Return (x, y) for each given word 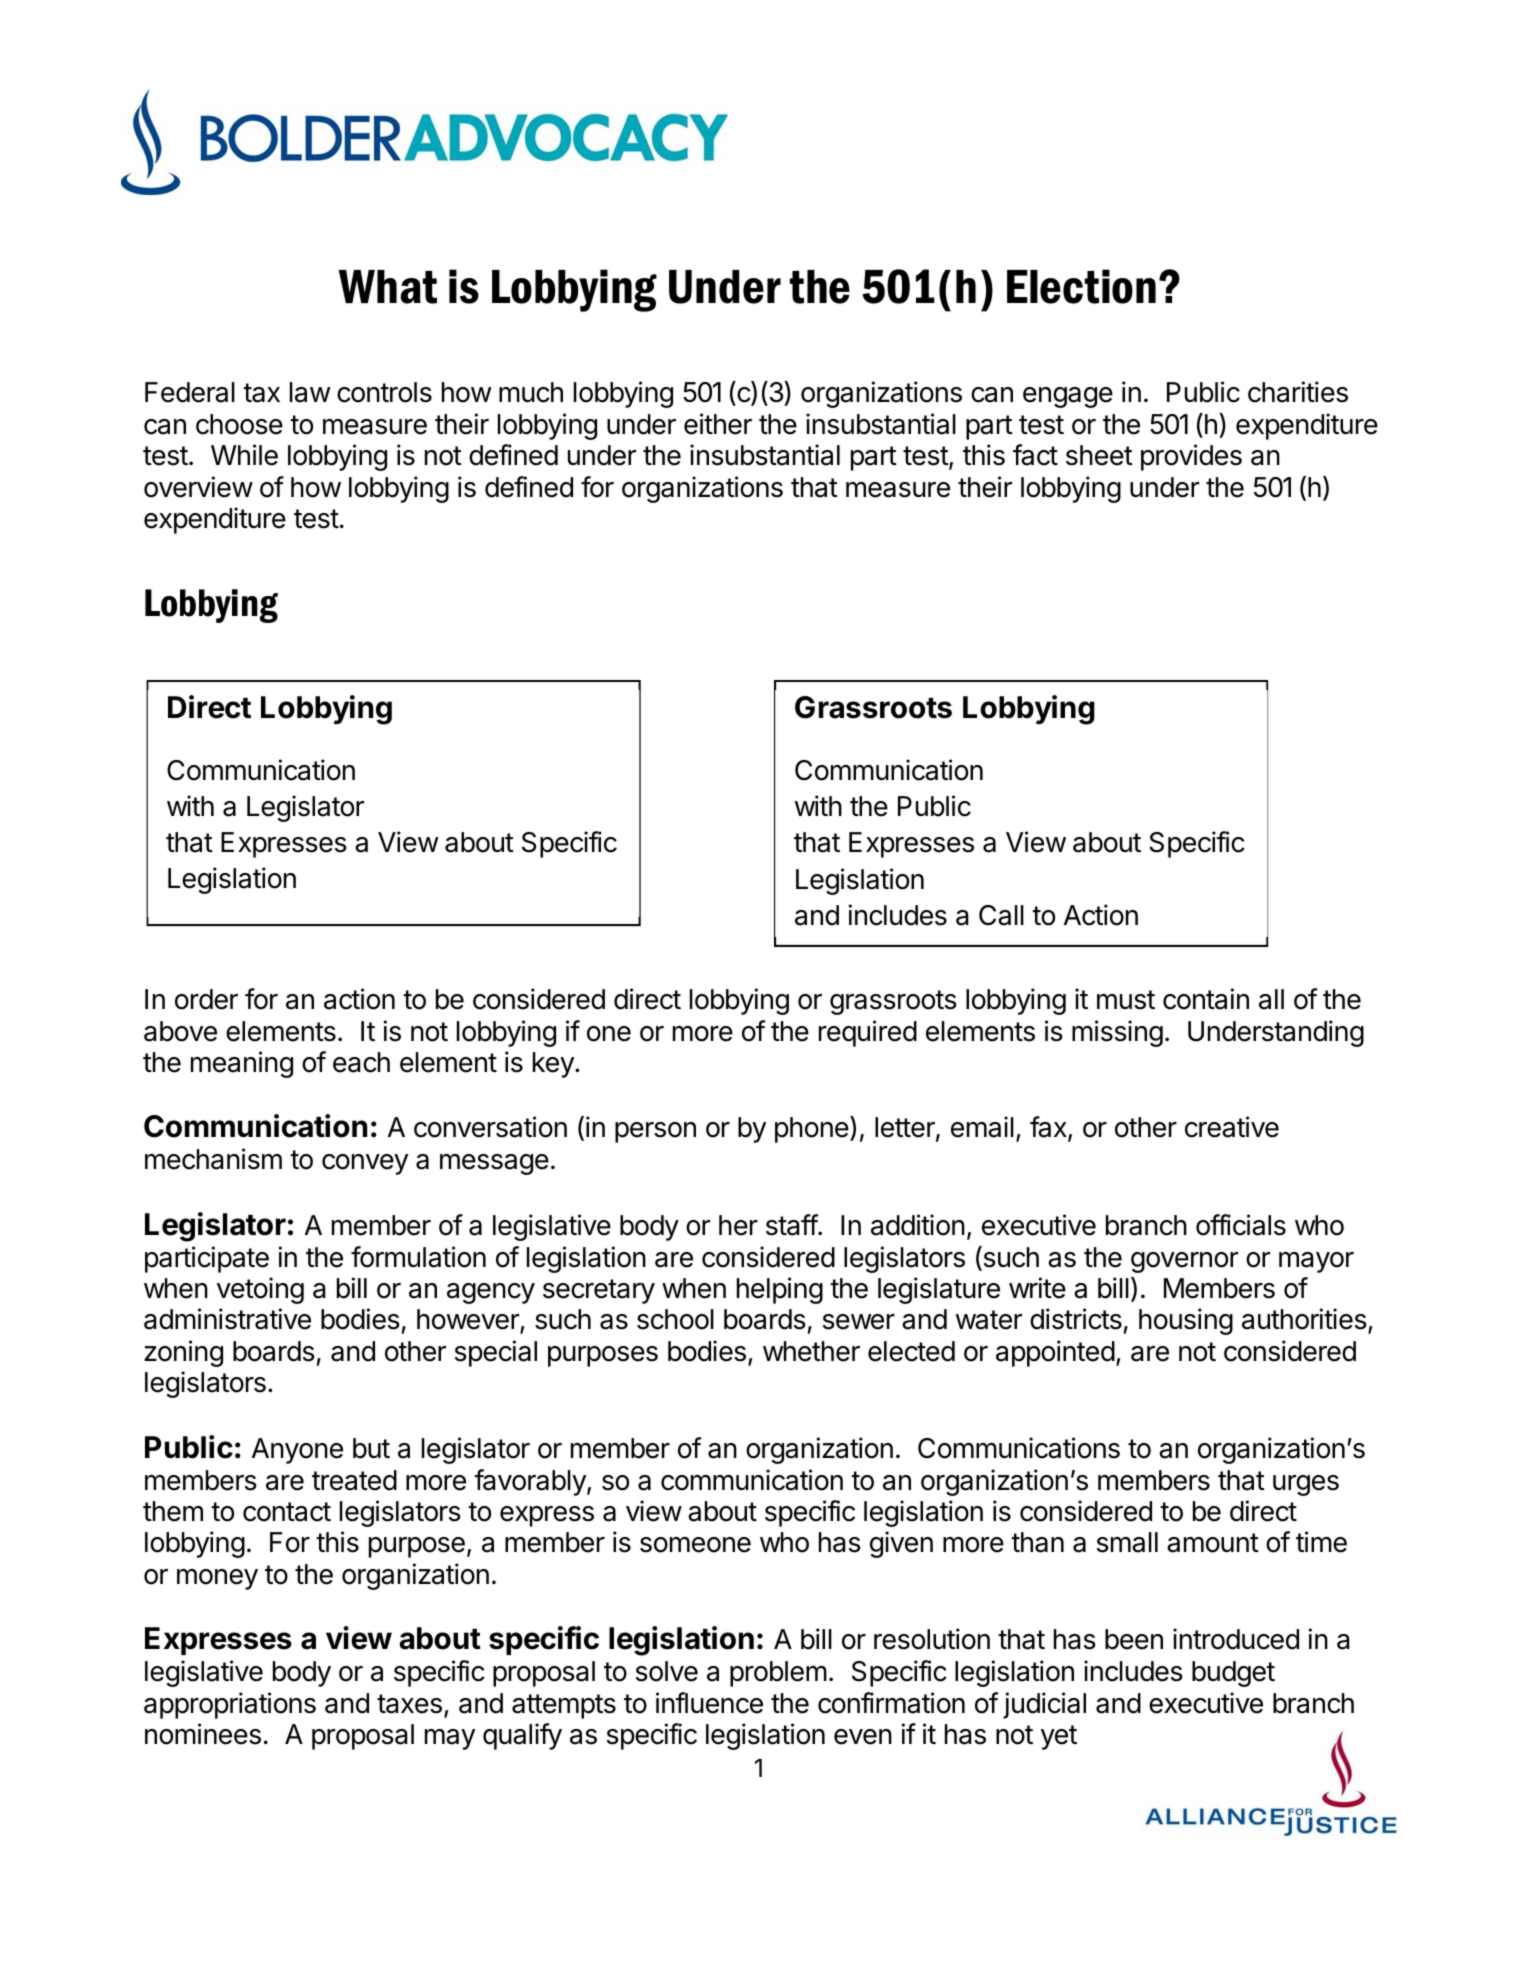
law (310, 392)
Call (1001, 915)
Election (1081, 286)
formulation (418, 1257)
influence (709, 1703)
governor (1184, 1262)
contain (1206, 999)
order (206, 999)
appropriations (230, 1705)
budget (1233, 1674)
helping (780, 1290)
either (718, 424)
